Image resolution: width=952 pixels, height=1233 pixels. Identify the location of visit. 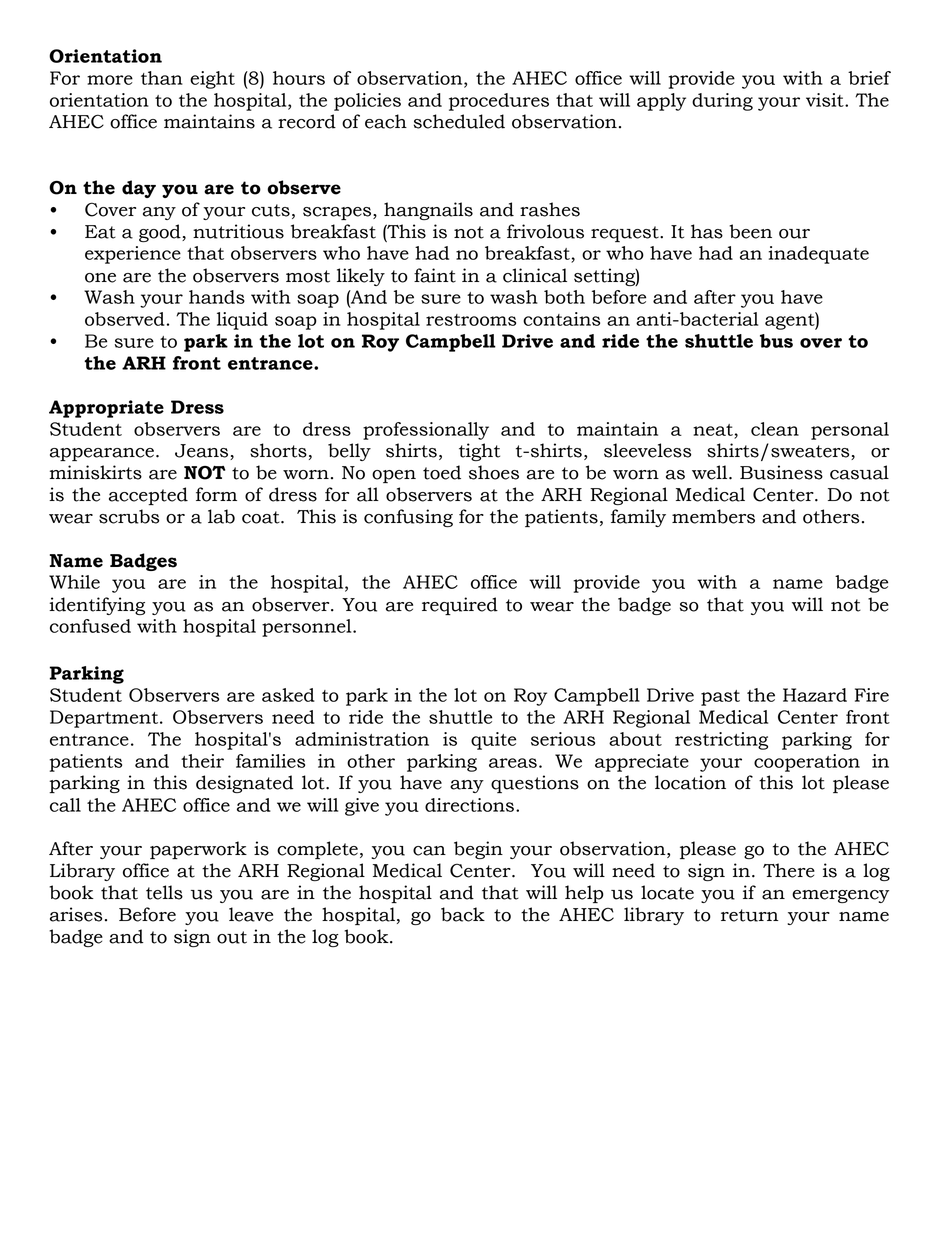
(826, 100).
